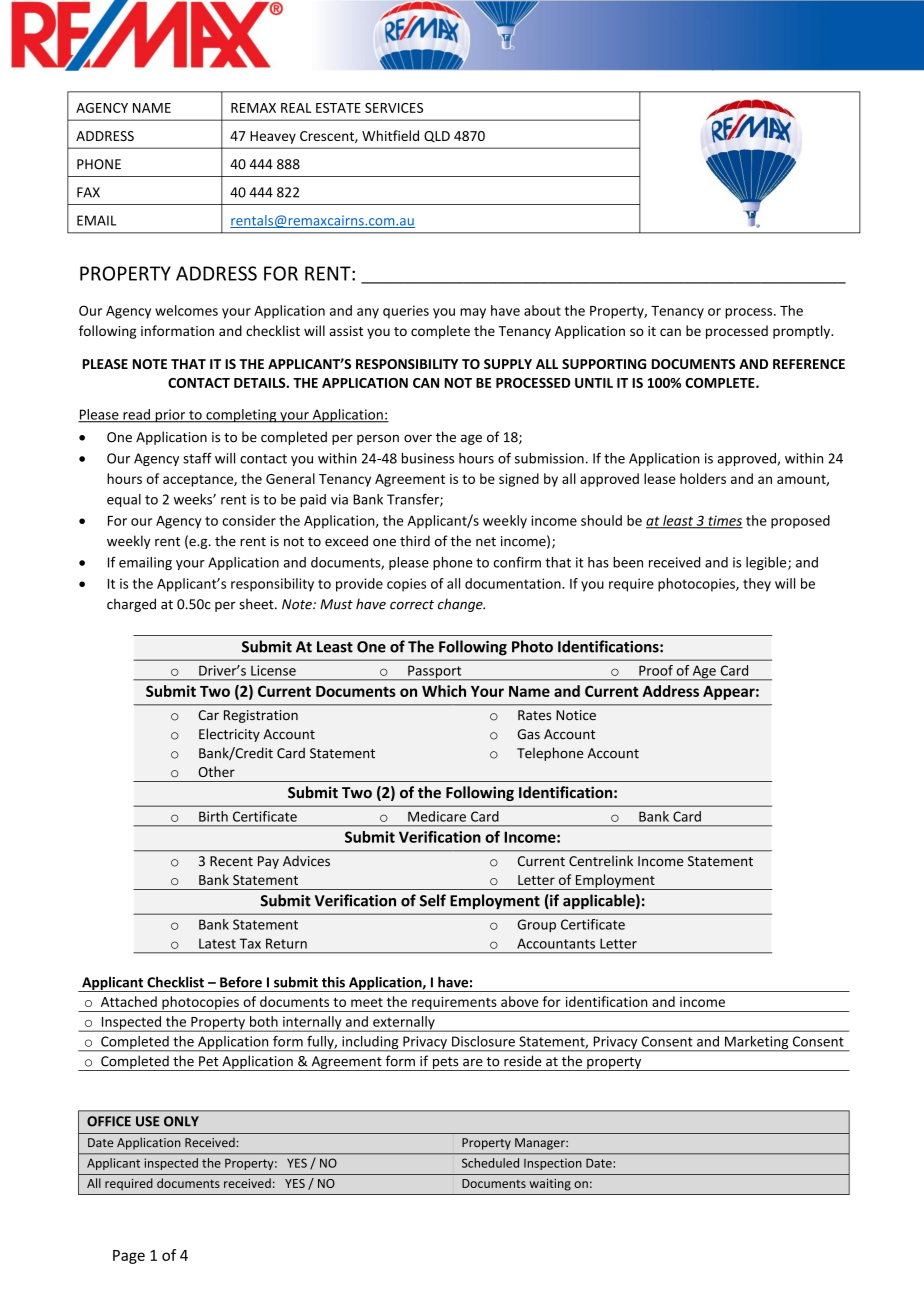  What do you see at coordinates (129, 1257) in the image?
I see `Page` at bounding box center [129, 1257].
